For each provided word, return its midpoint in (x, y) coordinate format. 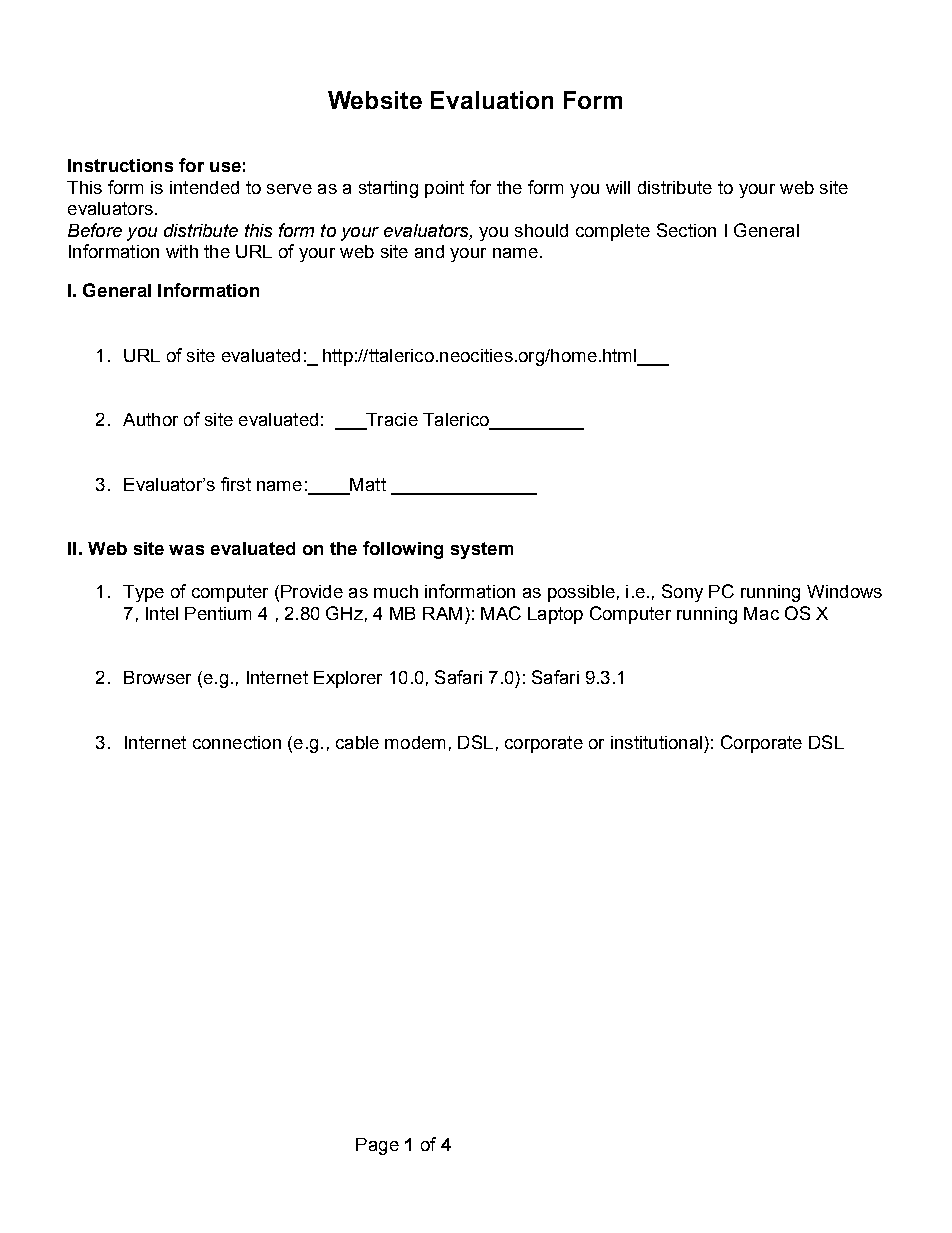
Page (377, 1146)
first (236, 484)
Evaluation (492, 100)
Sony (682, 593)
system (482, 550)
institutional (656, 742)
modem (415, 742)
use (225, 167)
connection (237, 742)
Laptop (555, 615)
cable (357, 742)
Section (686, 230)
